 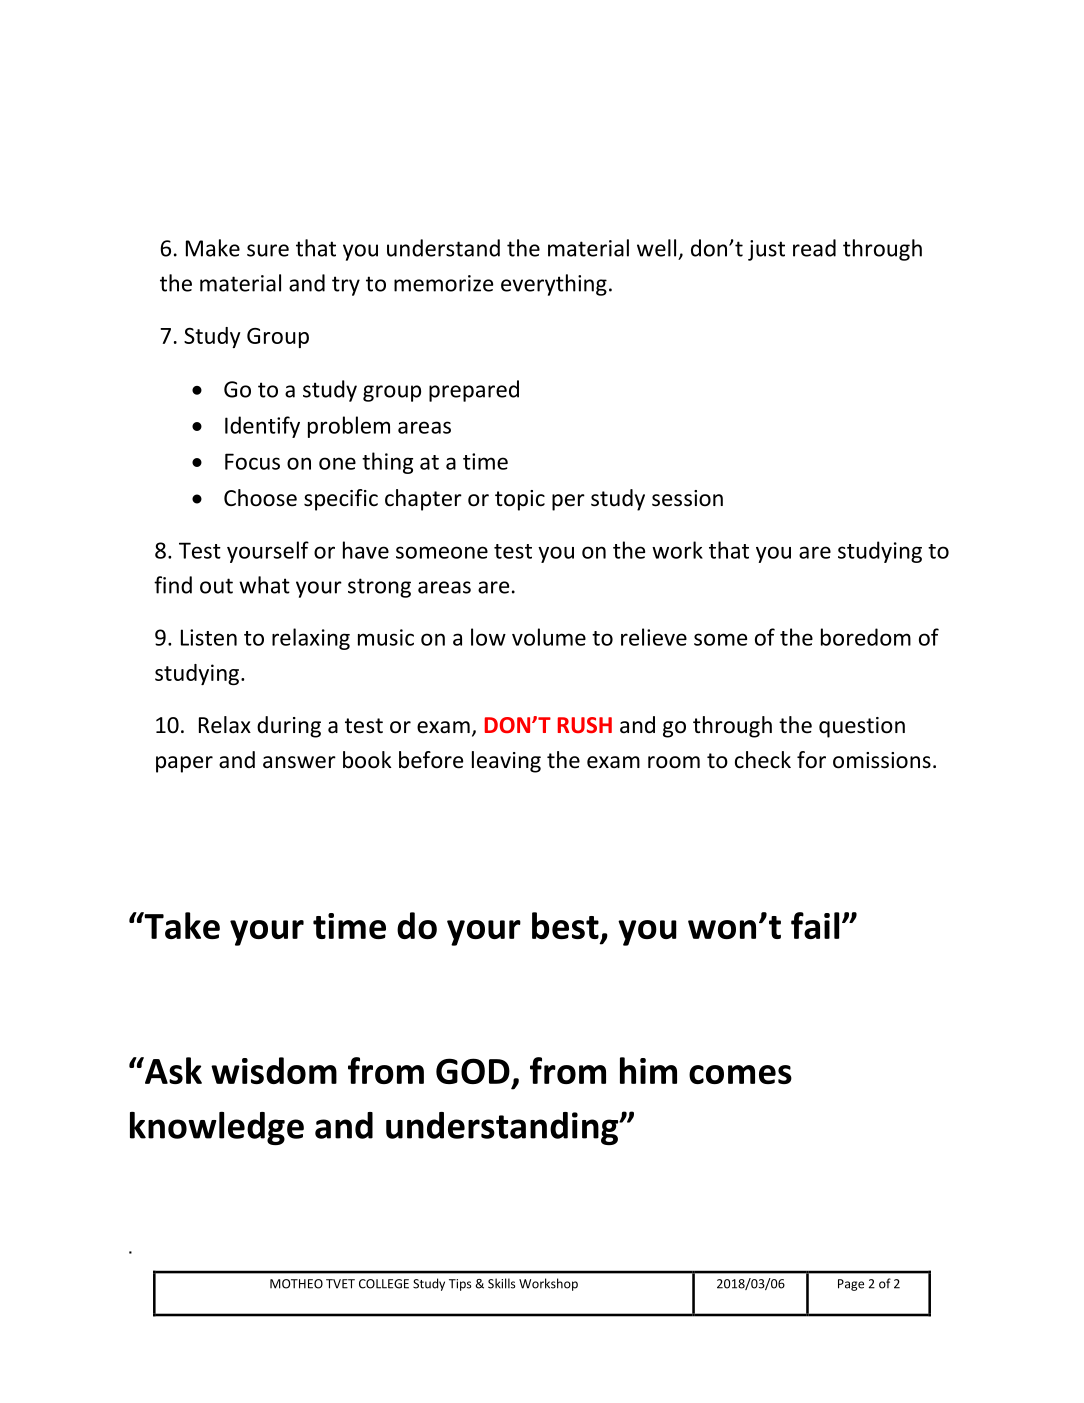 I want to click on memorize, so click(x=443, y=283).
